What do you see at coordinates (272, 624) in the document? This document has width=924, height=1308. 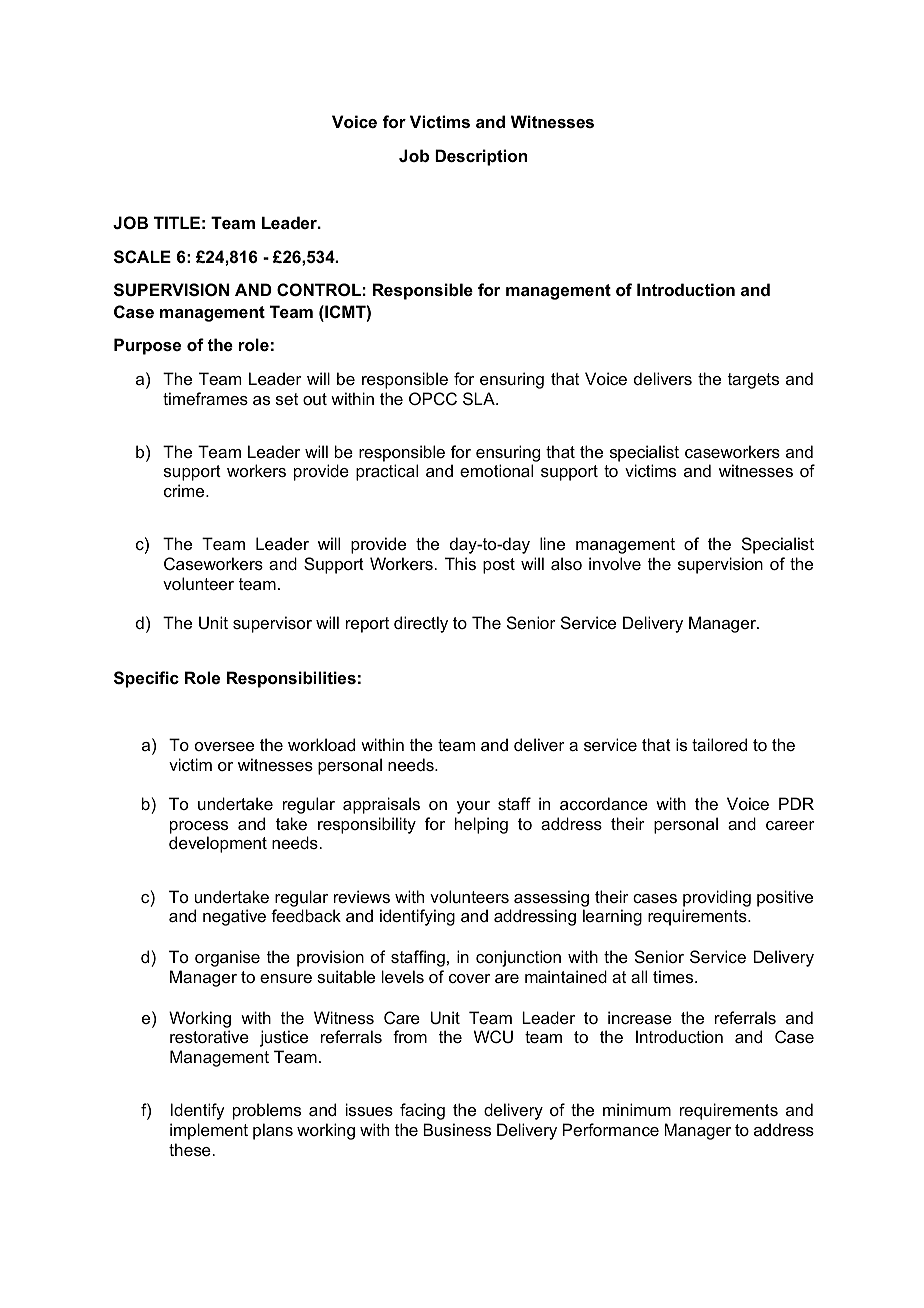 I see `supervisor` at bounding box center [272, 624].
